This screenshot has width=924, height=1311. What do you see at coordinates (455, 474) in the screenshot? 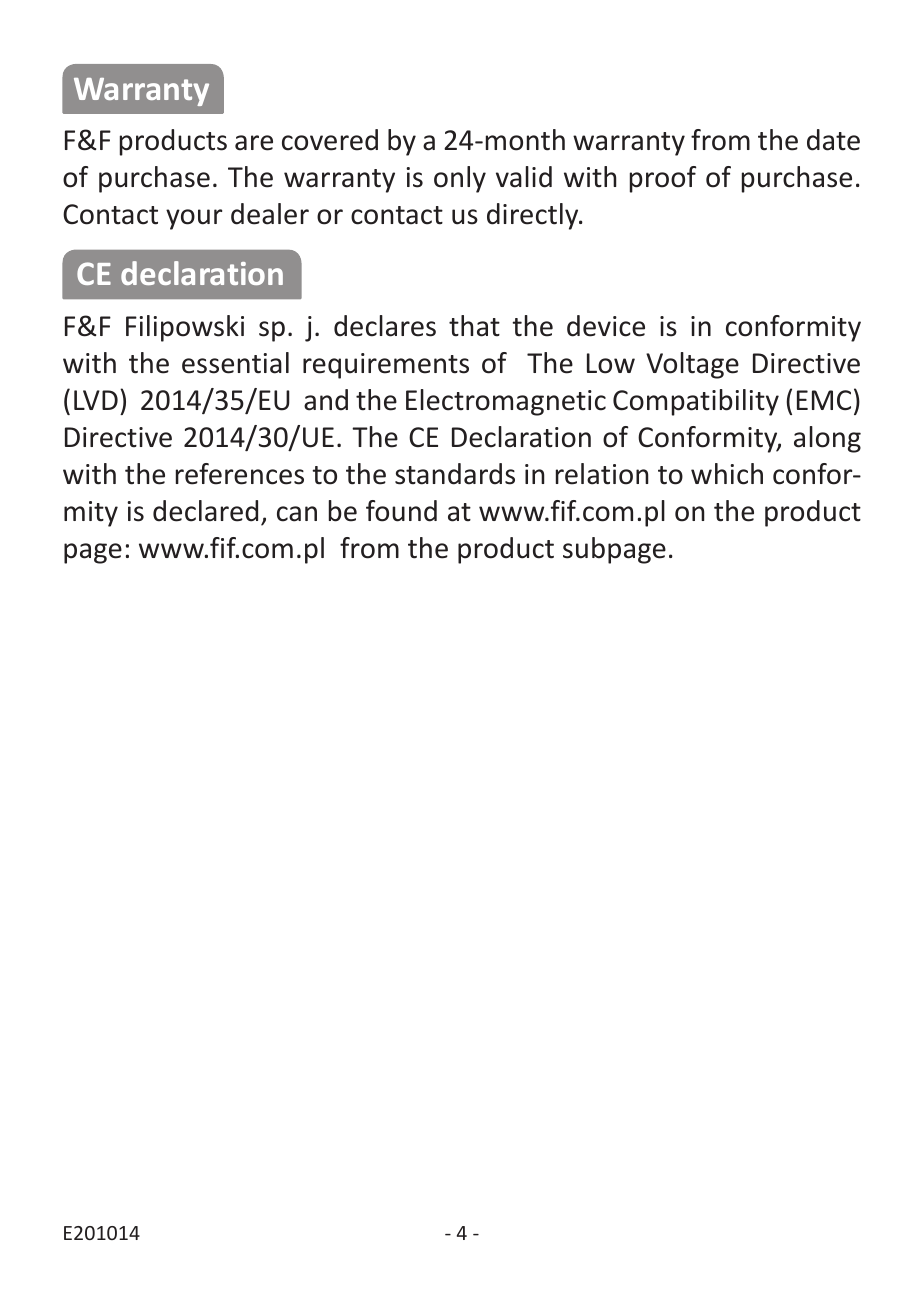
I see `standards` at bounding box center [455, 474].
